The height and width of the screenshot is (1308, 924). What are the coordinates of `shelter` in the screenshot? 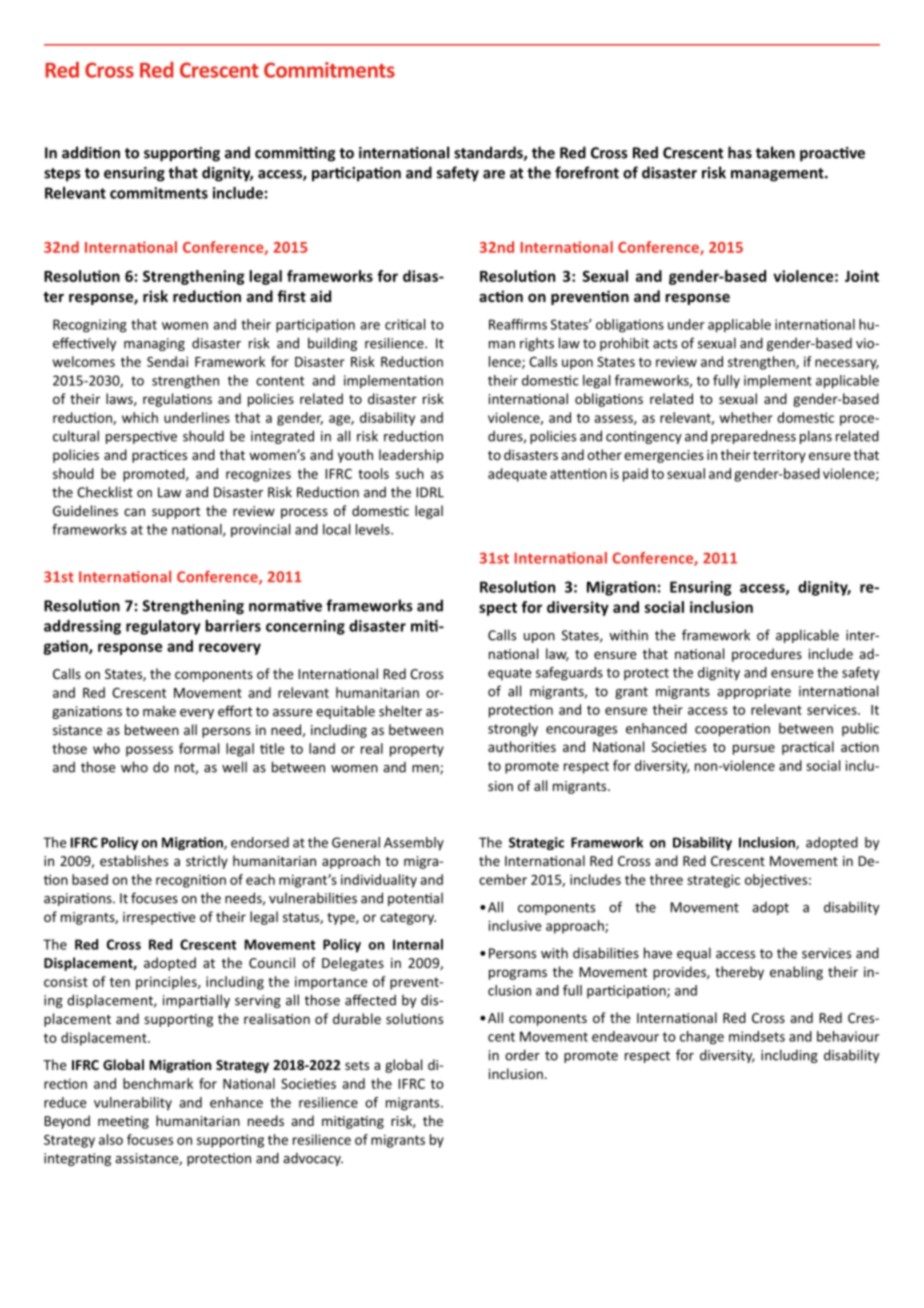 It's located at (400, 711).
